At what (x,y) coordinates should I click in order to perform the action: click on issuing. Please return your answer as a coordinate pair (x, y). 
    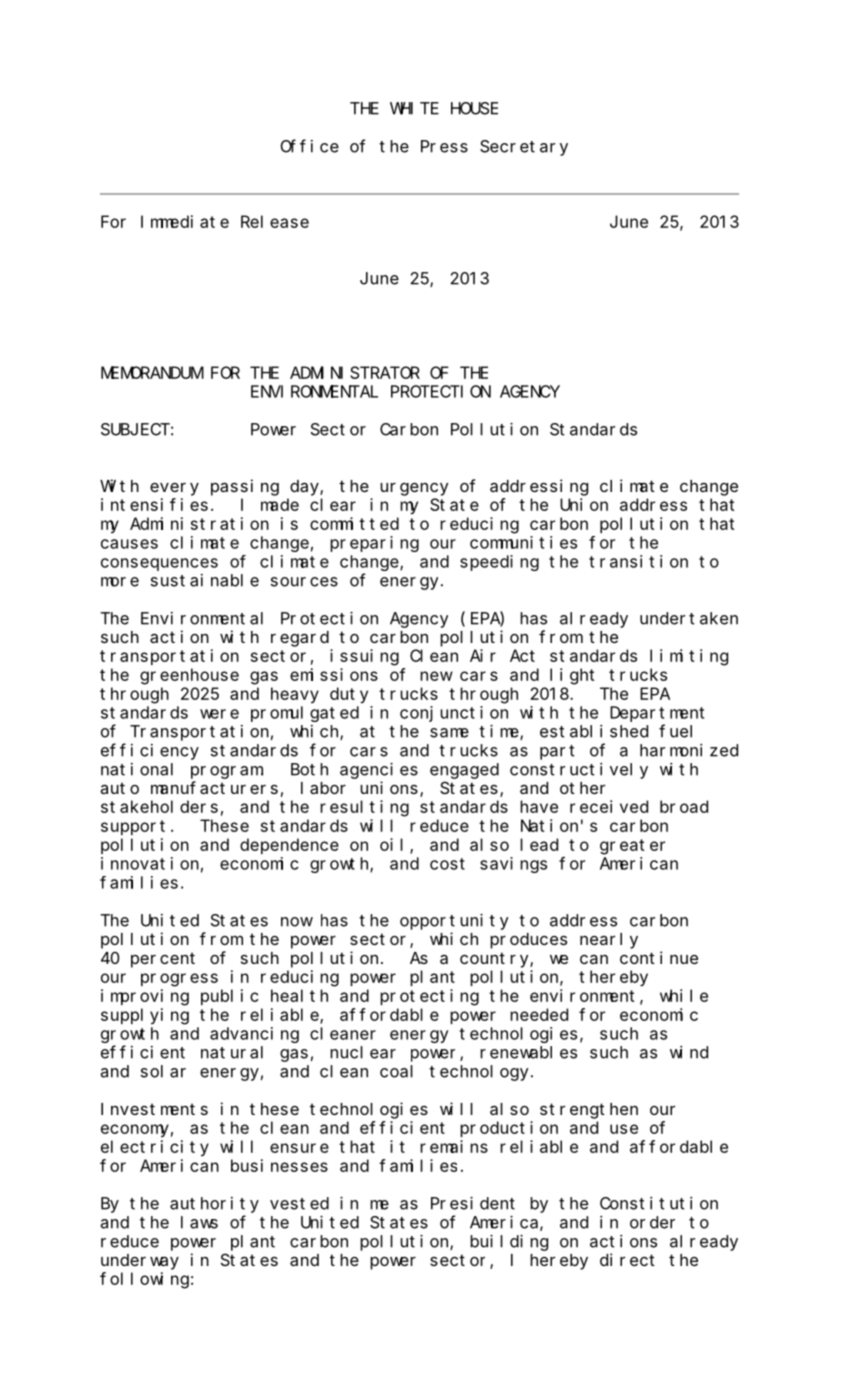
    Looking at the image, I should click on (364, 657).
